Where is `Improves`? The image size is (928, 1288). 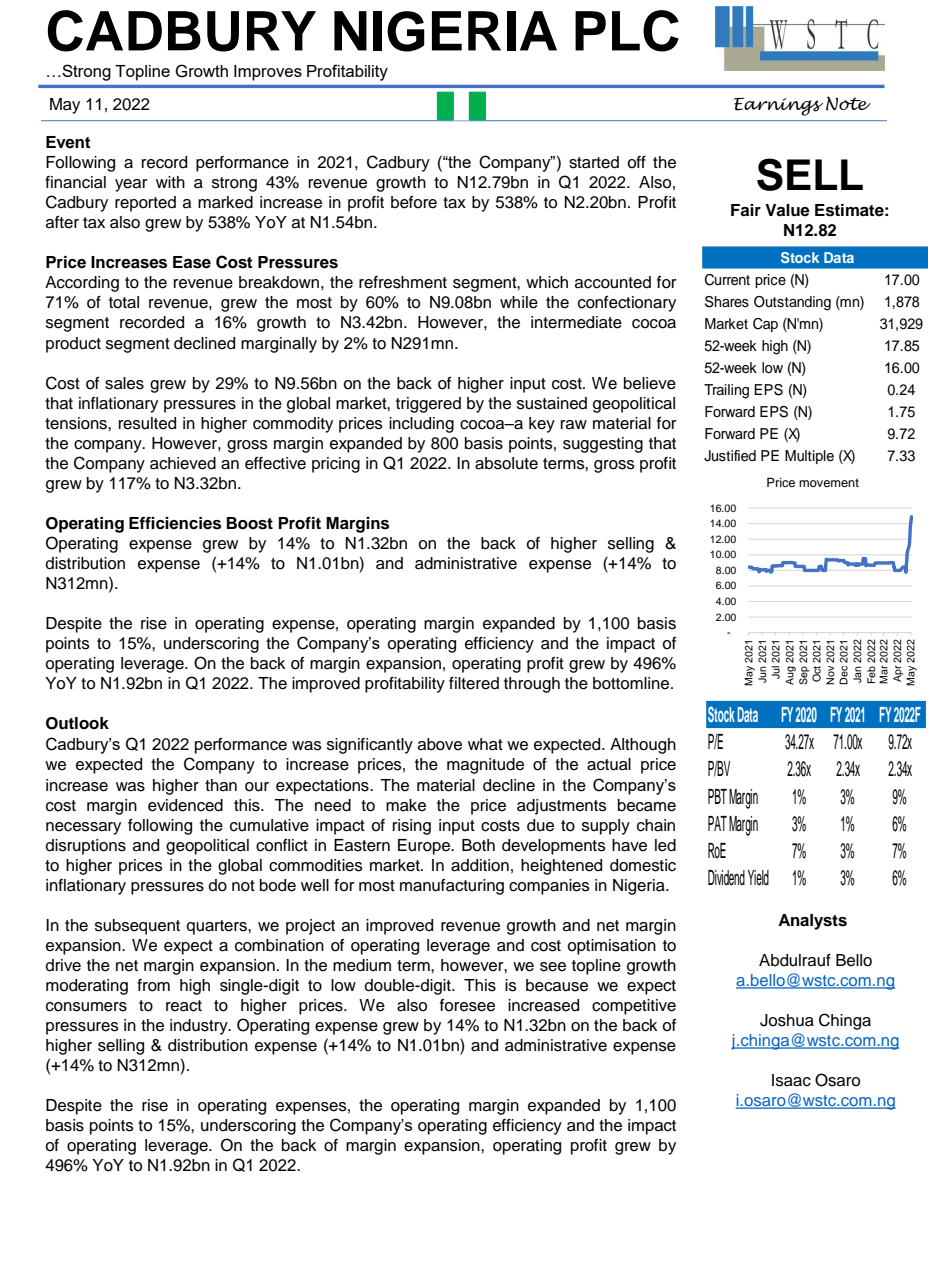
Improves is located at coordinates (268, 73).
